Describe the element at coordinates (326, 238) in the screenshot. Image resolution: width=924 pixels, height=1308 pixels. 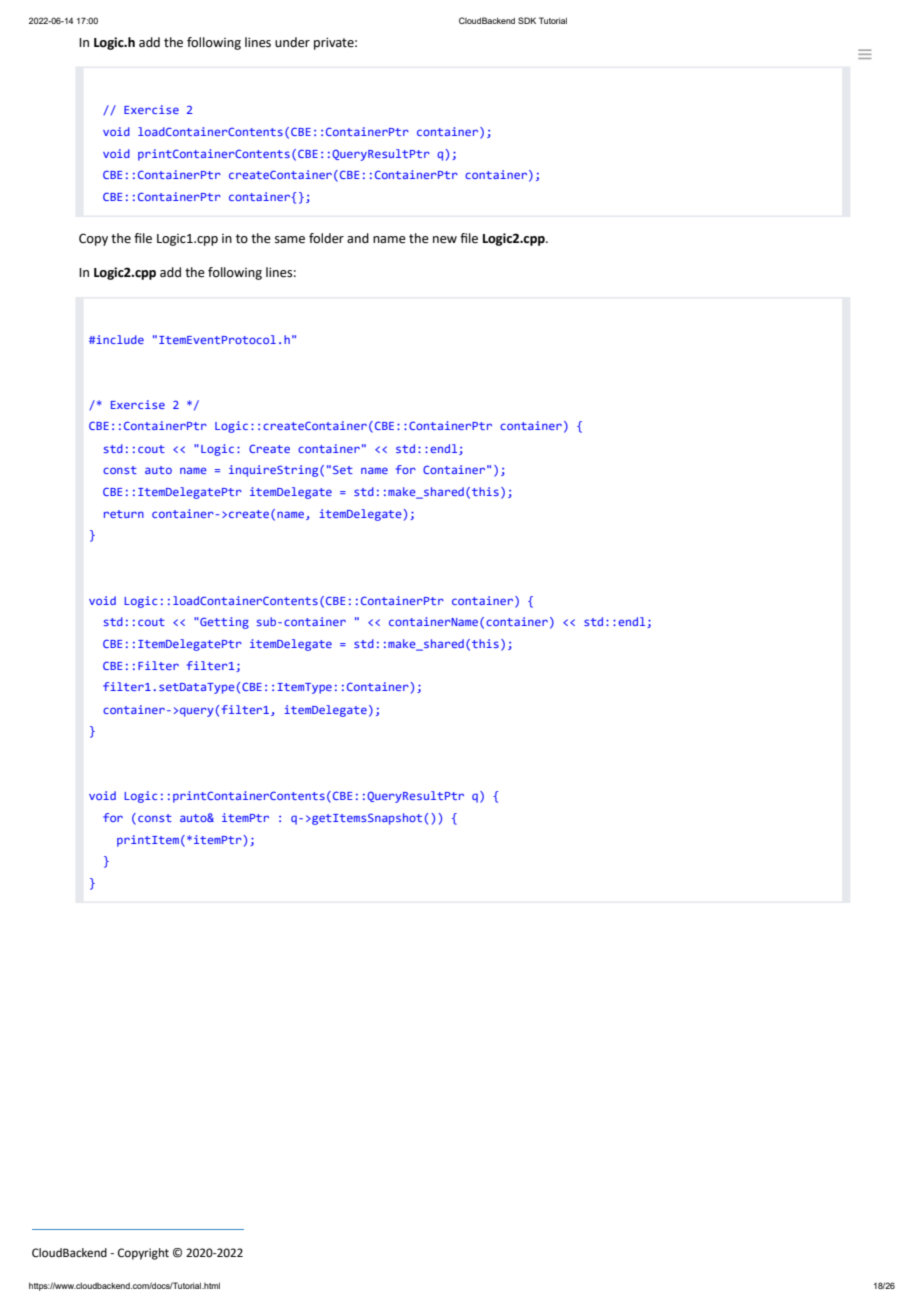
I see `folder` at that location.
